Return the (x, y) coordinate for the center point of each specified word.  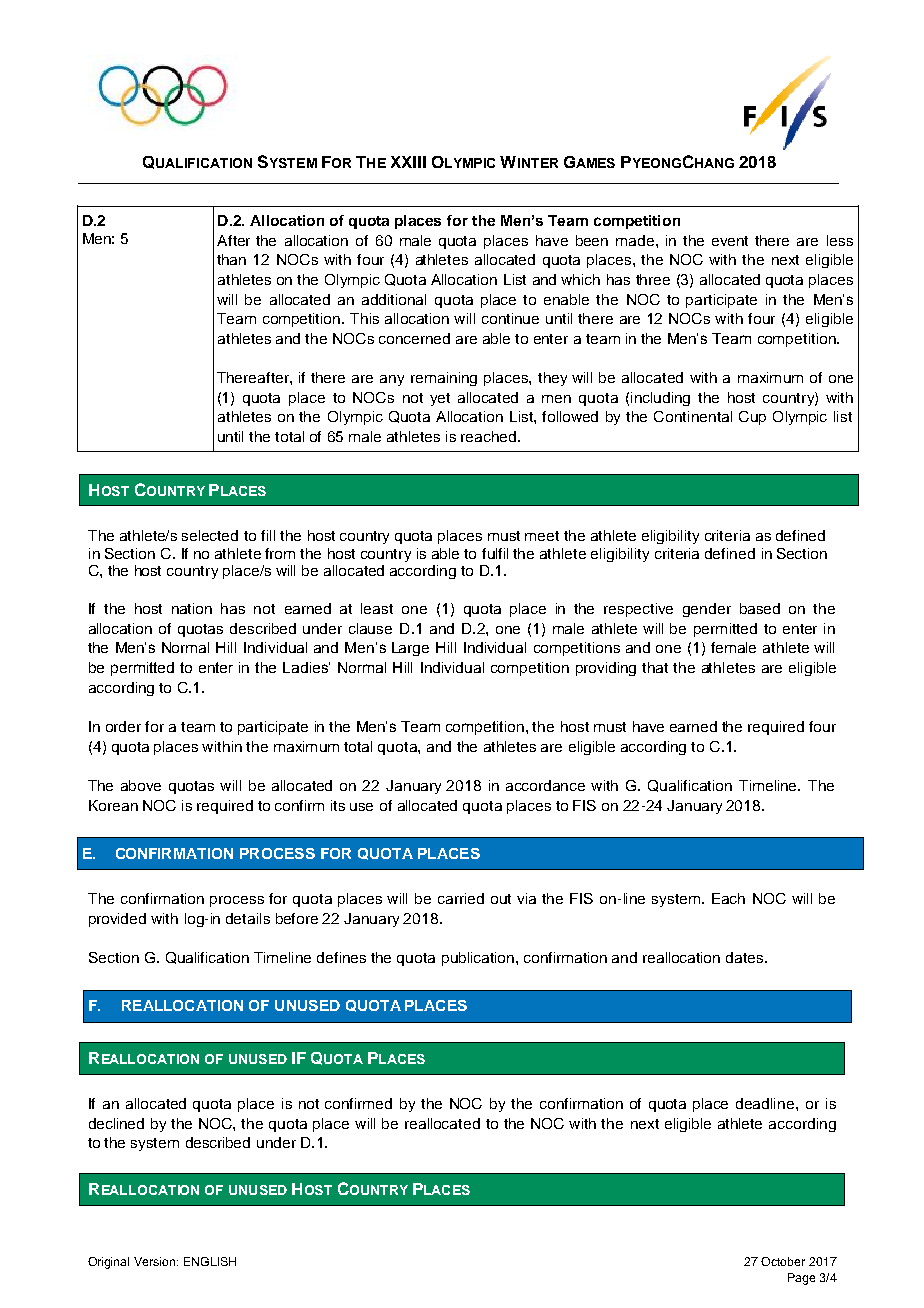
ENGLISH (210, 1261)
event (730, 241)
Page (801, 1279)
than (231, 259)
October (783, 1261)
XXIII (408, 162)
